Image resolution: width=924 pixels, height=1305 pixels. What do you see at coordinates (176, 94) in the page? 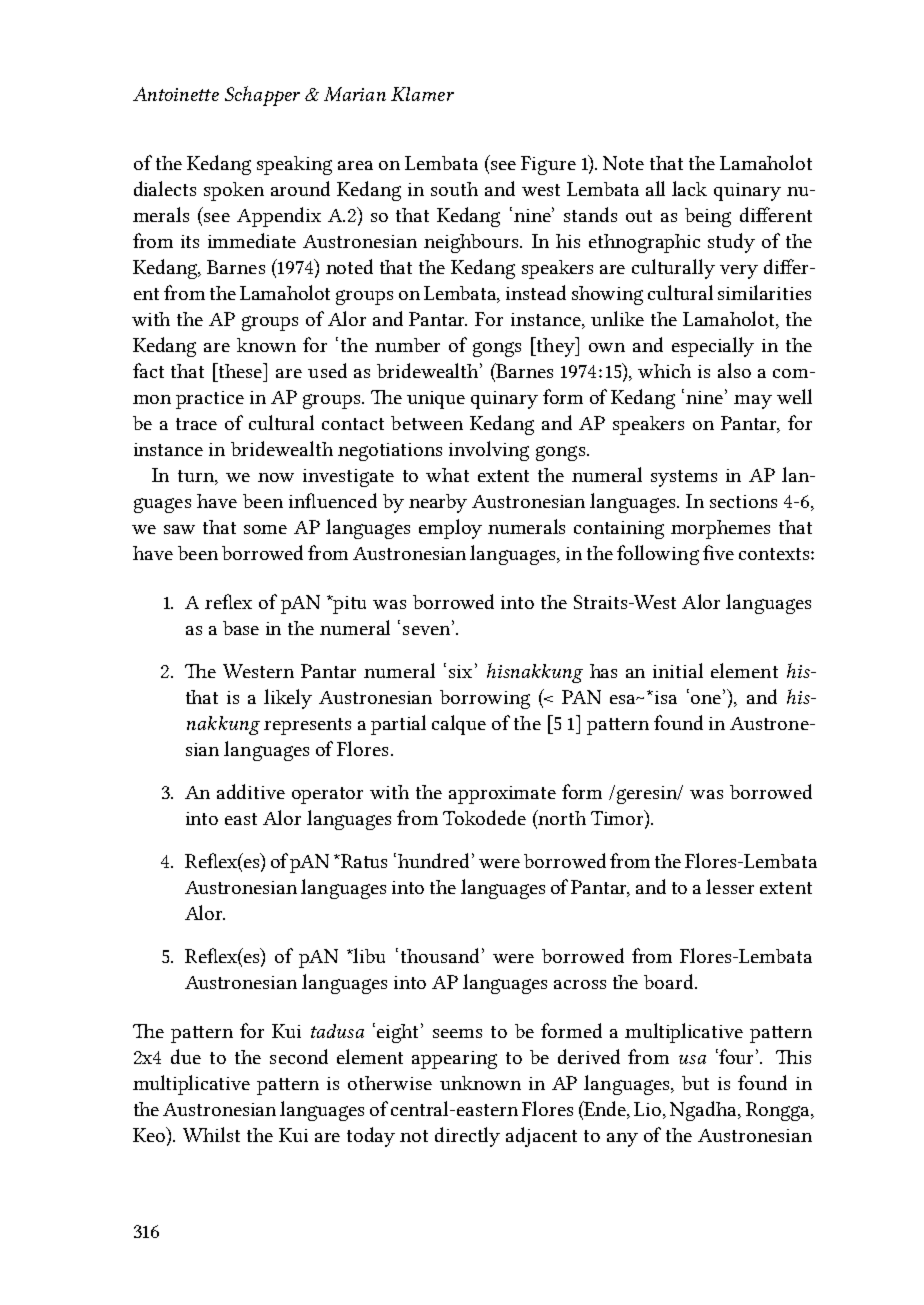
I see `Antoinette` at bounding box center [176, 94].
